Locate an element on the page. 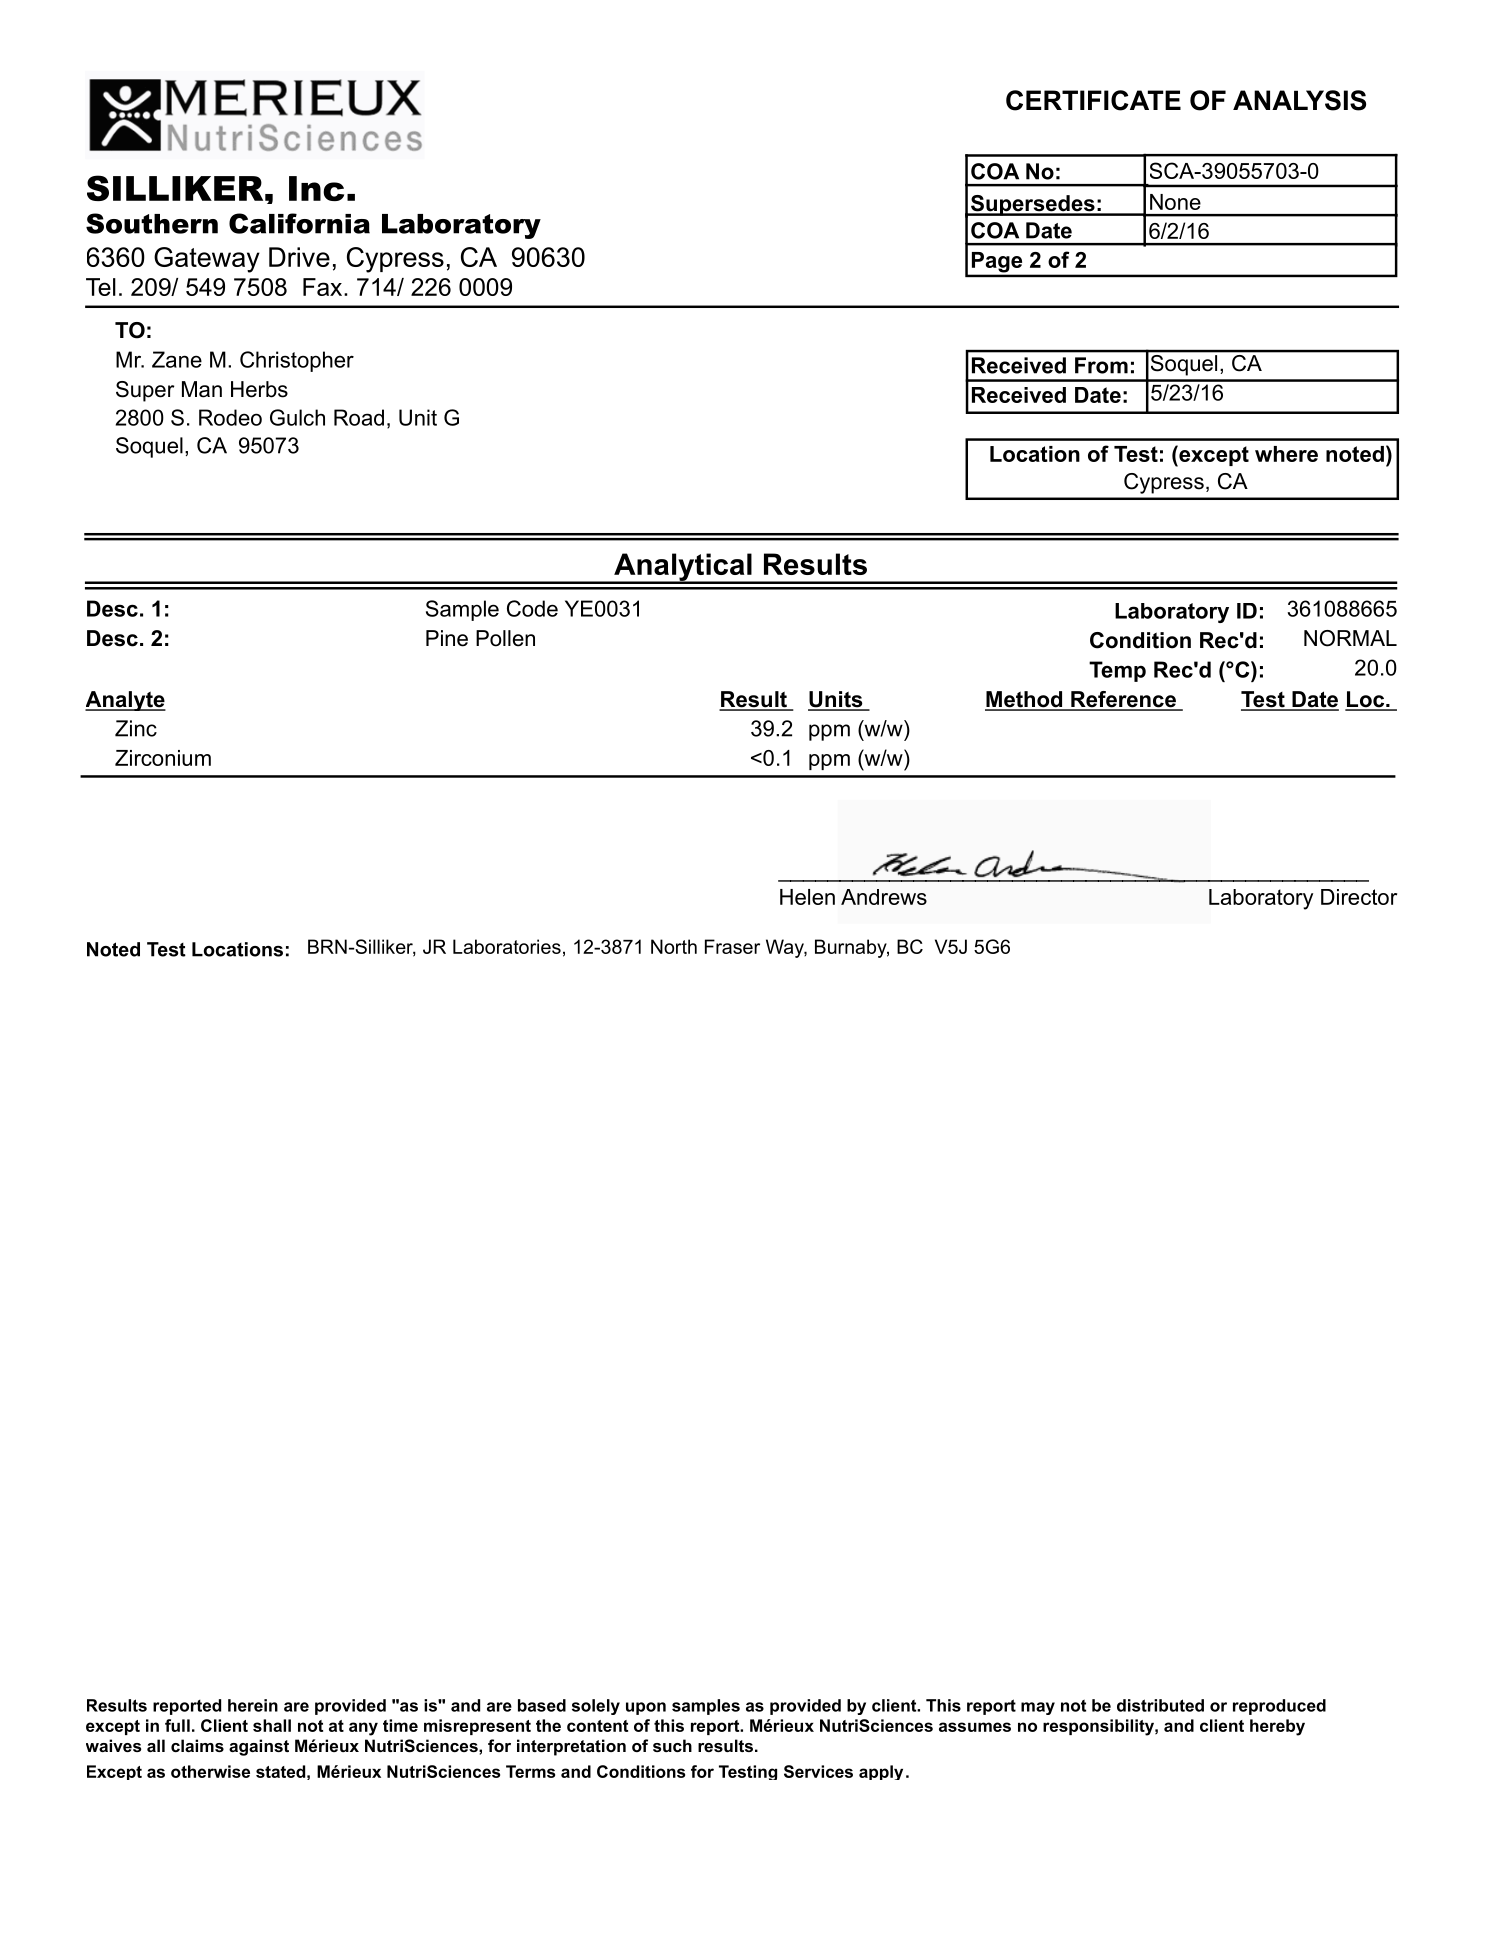  herein is located at coordinates (253, 1705).
